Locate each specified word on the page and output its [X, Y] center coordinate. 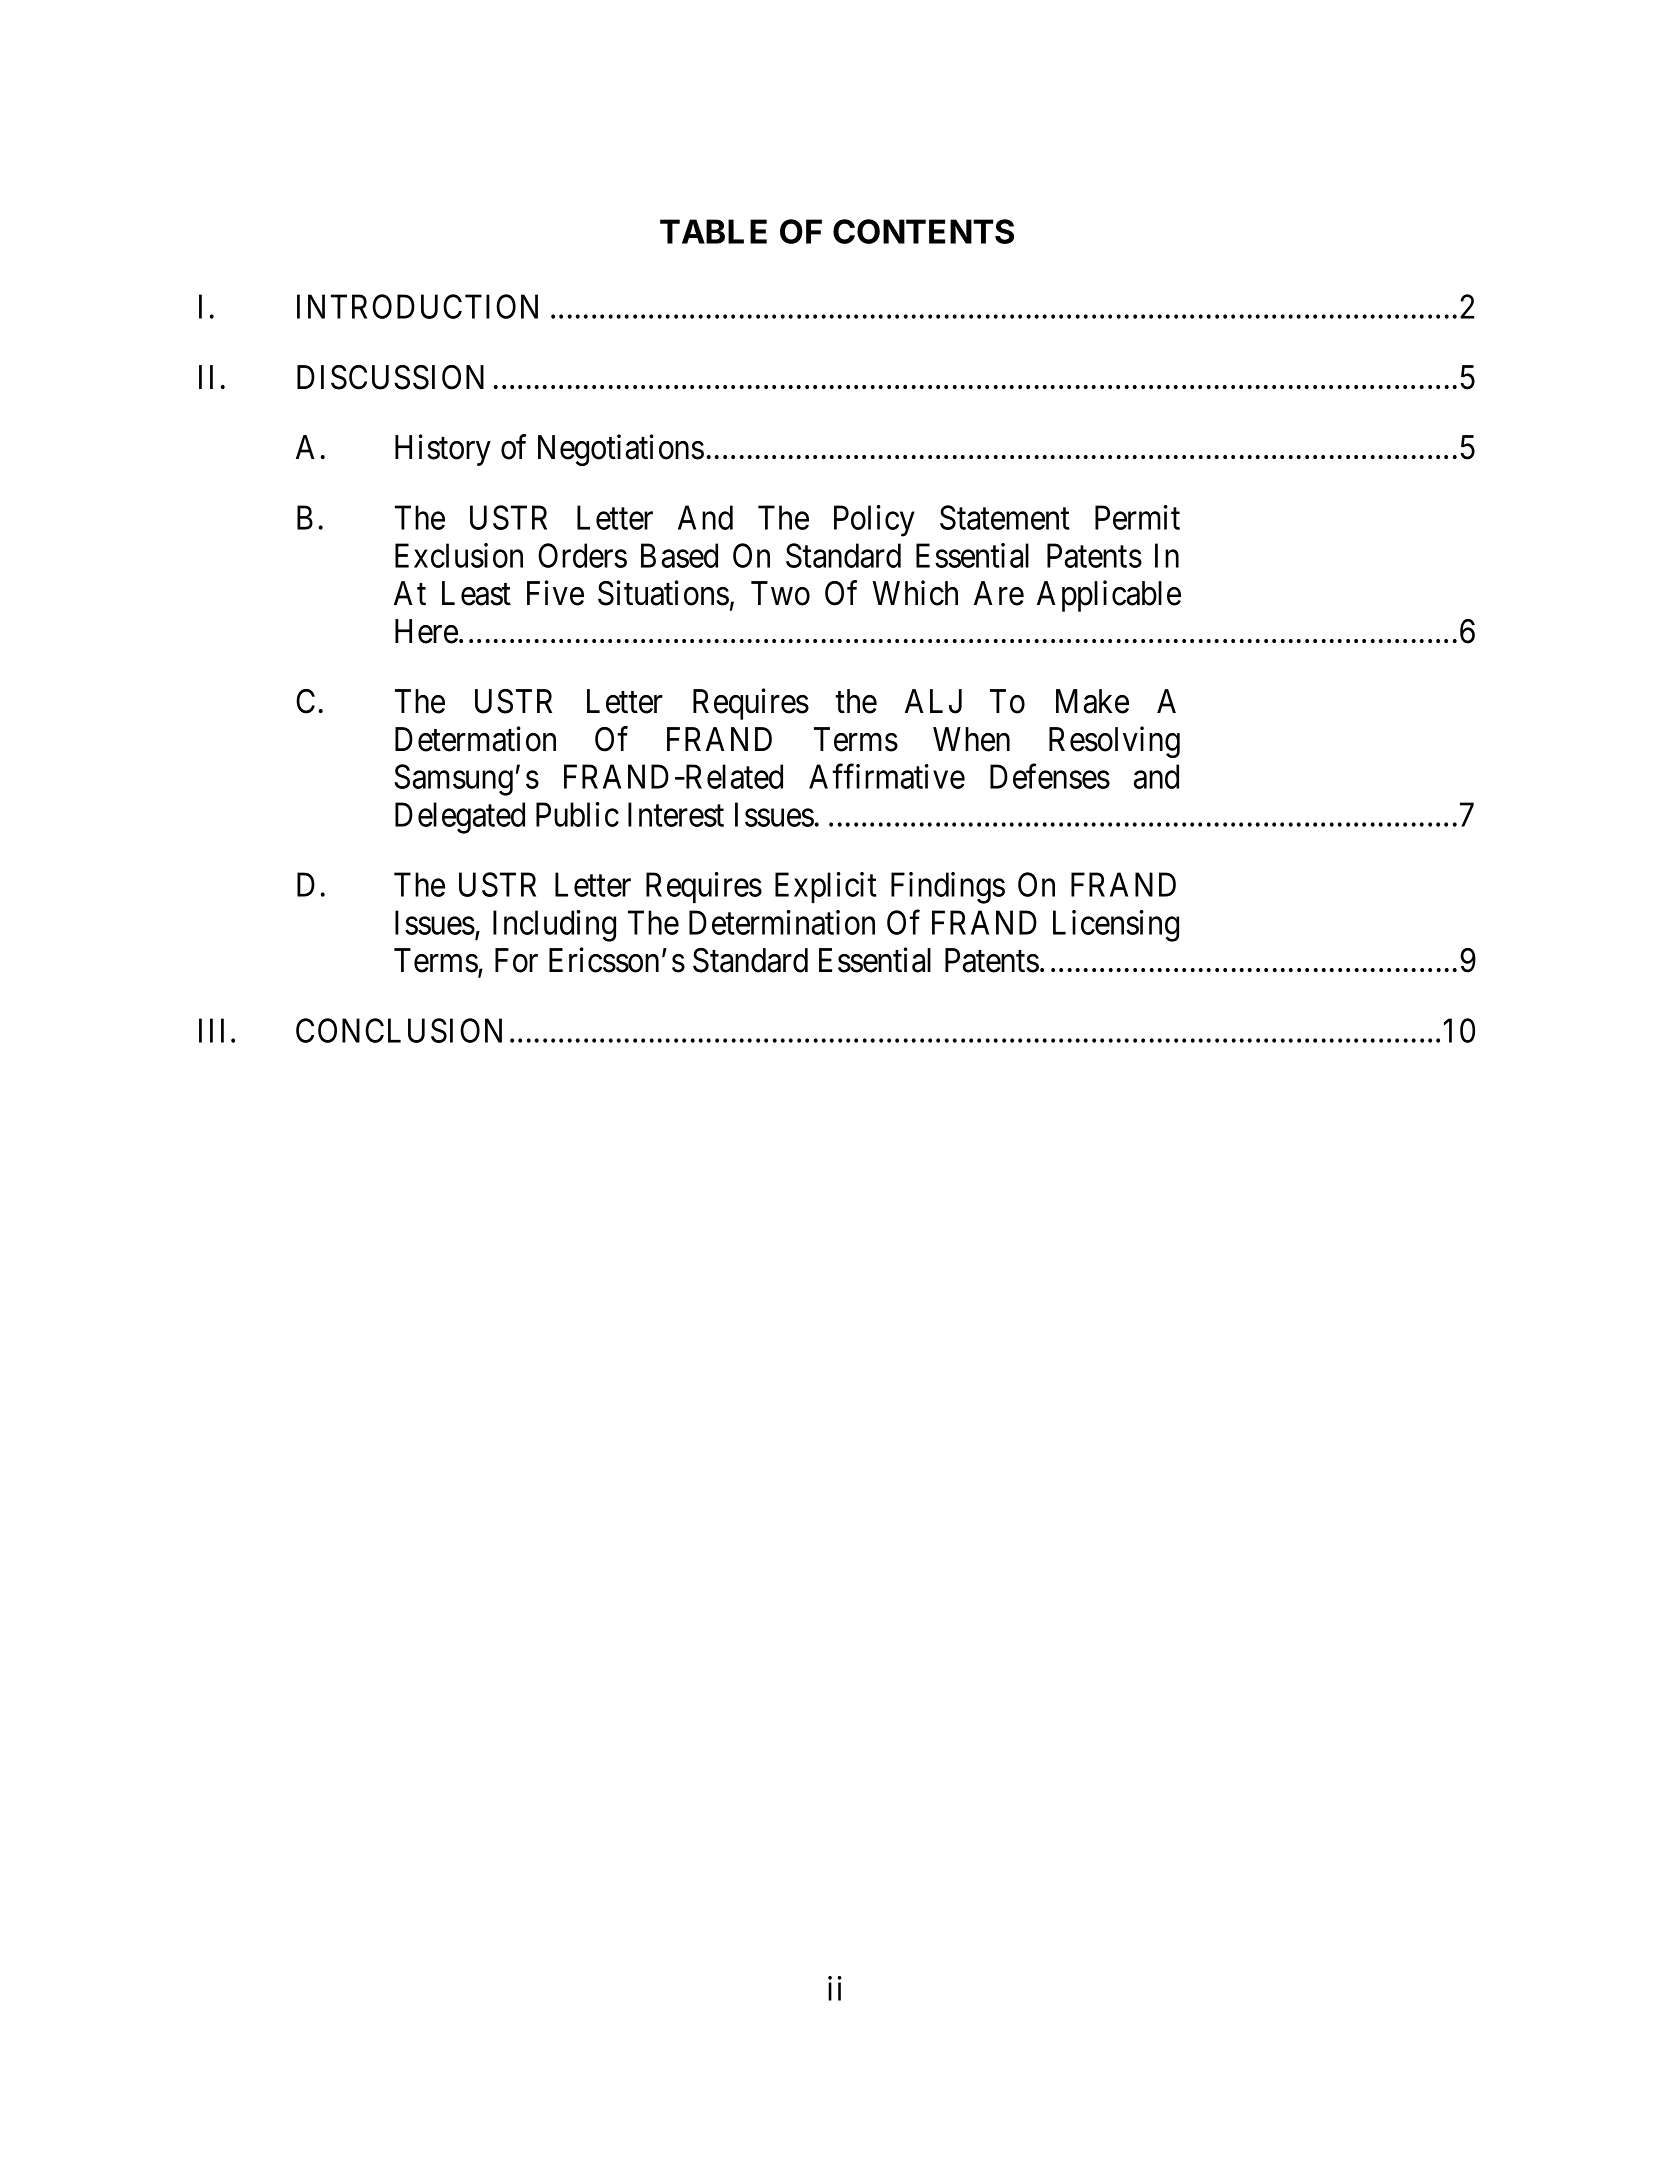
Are [999, 593]
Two [780, 593]
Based [679, 555]
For [516, 960]
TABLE [713, 231]
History [443, 450]
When [971, 739]
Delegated [460, 818]
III [211, 1031]
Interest [676, 814]
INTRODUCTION [417, 306]
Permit [1137, 517]
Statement [1005, 517]
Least [476, 593]
